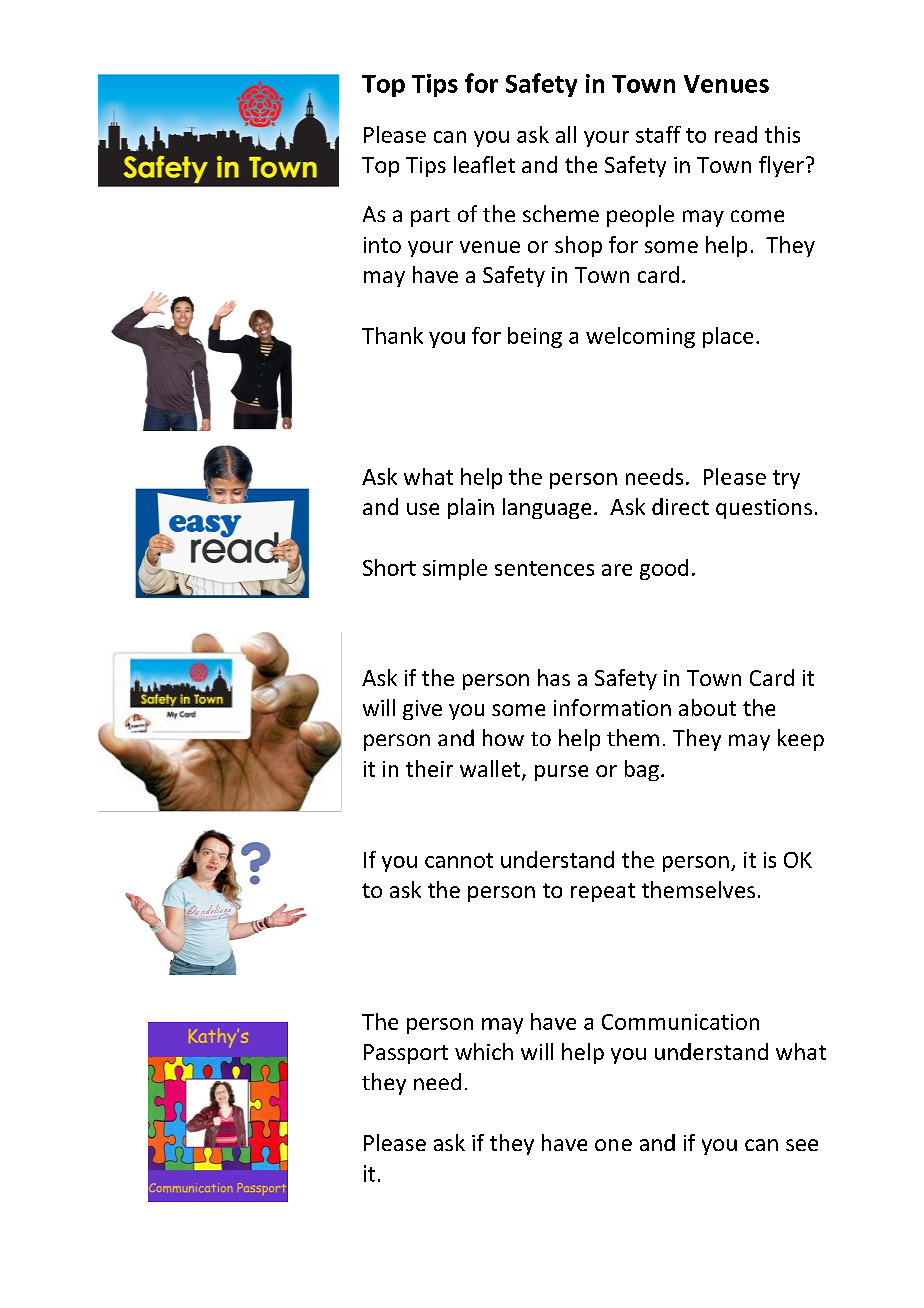 Image resolution: width=924 pixels, height=1308 pixels. I want to click on scheme, so click(561, 213).
